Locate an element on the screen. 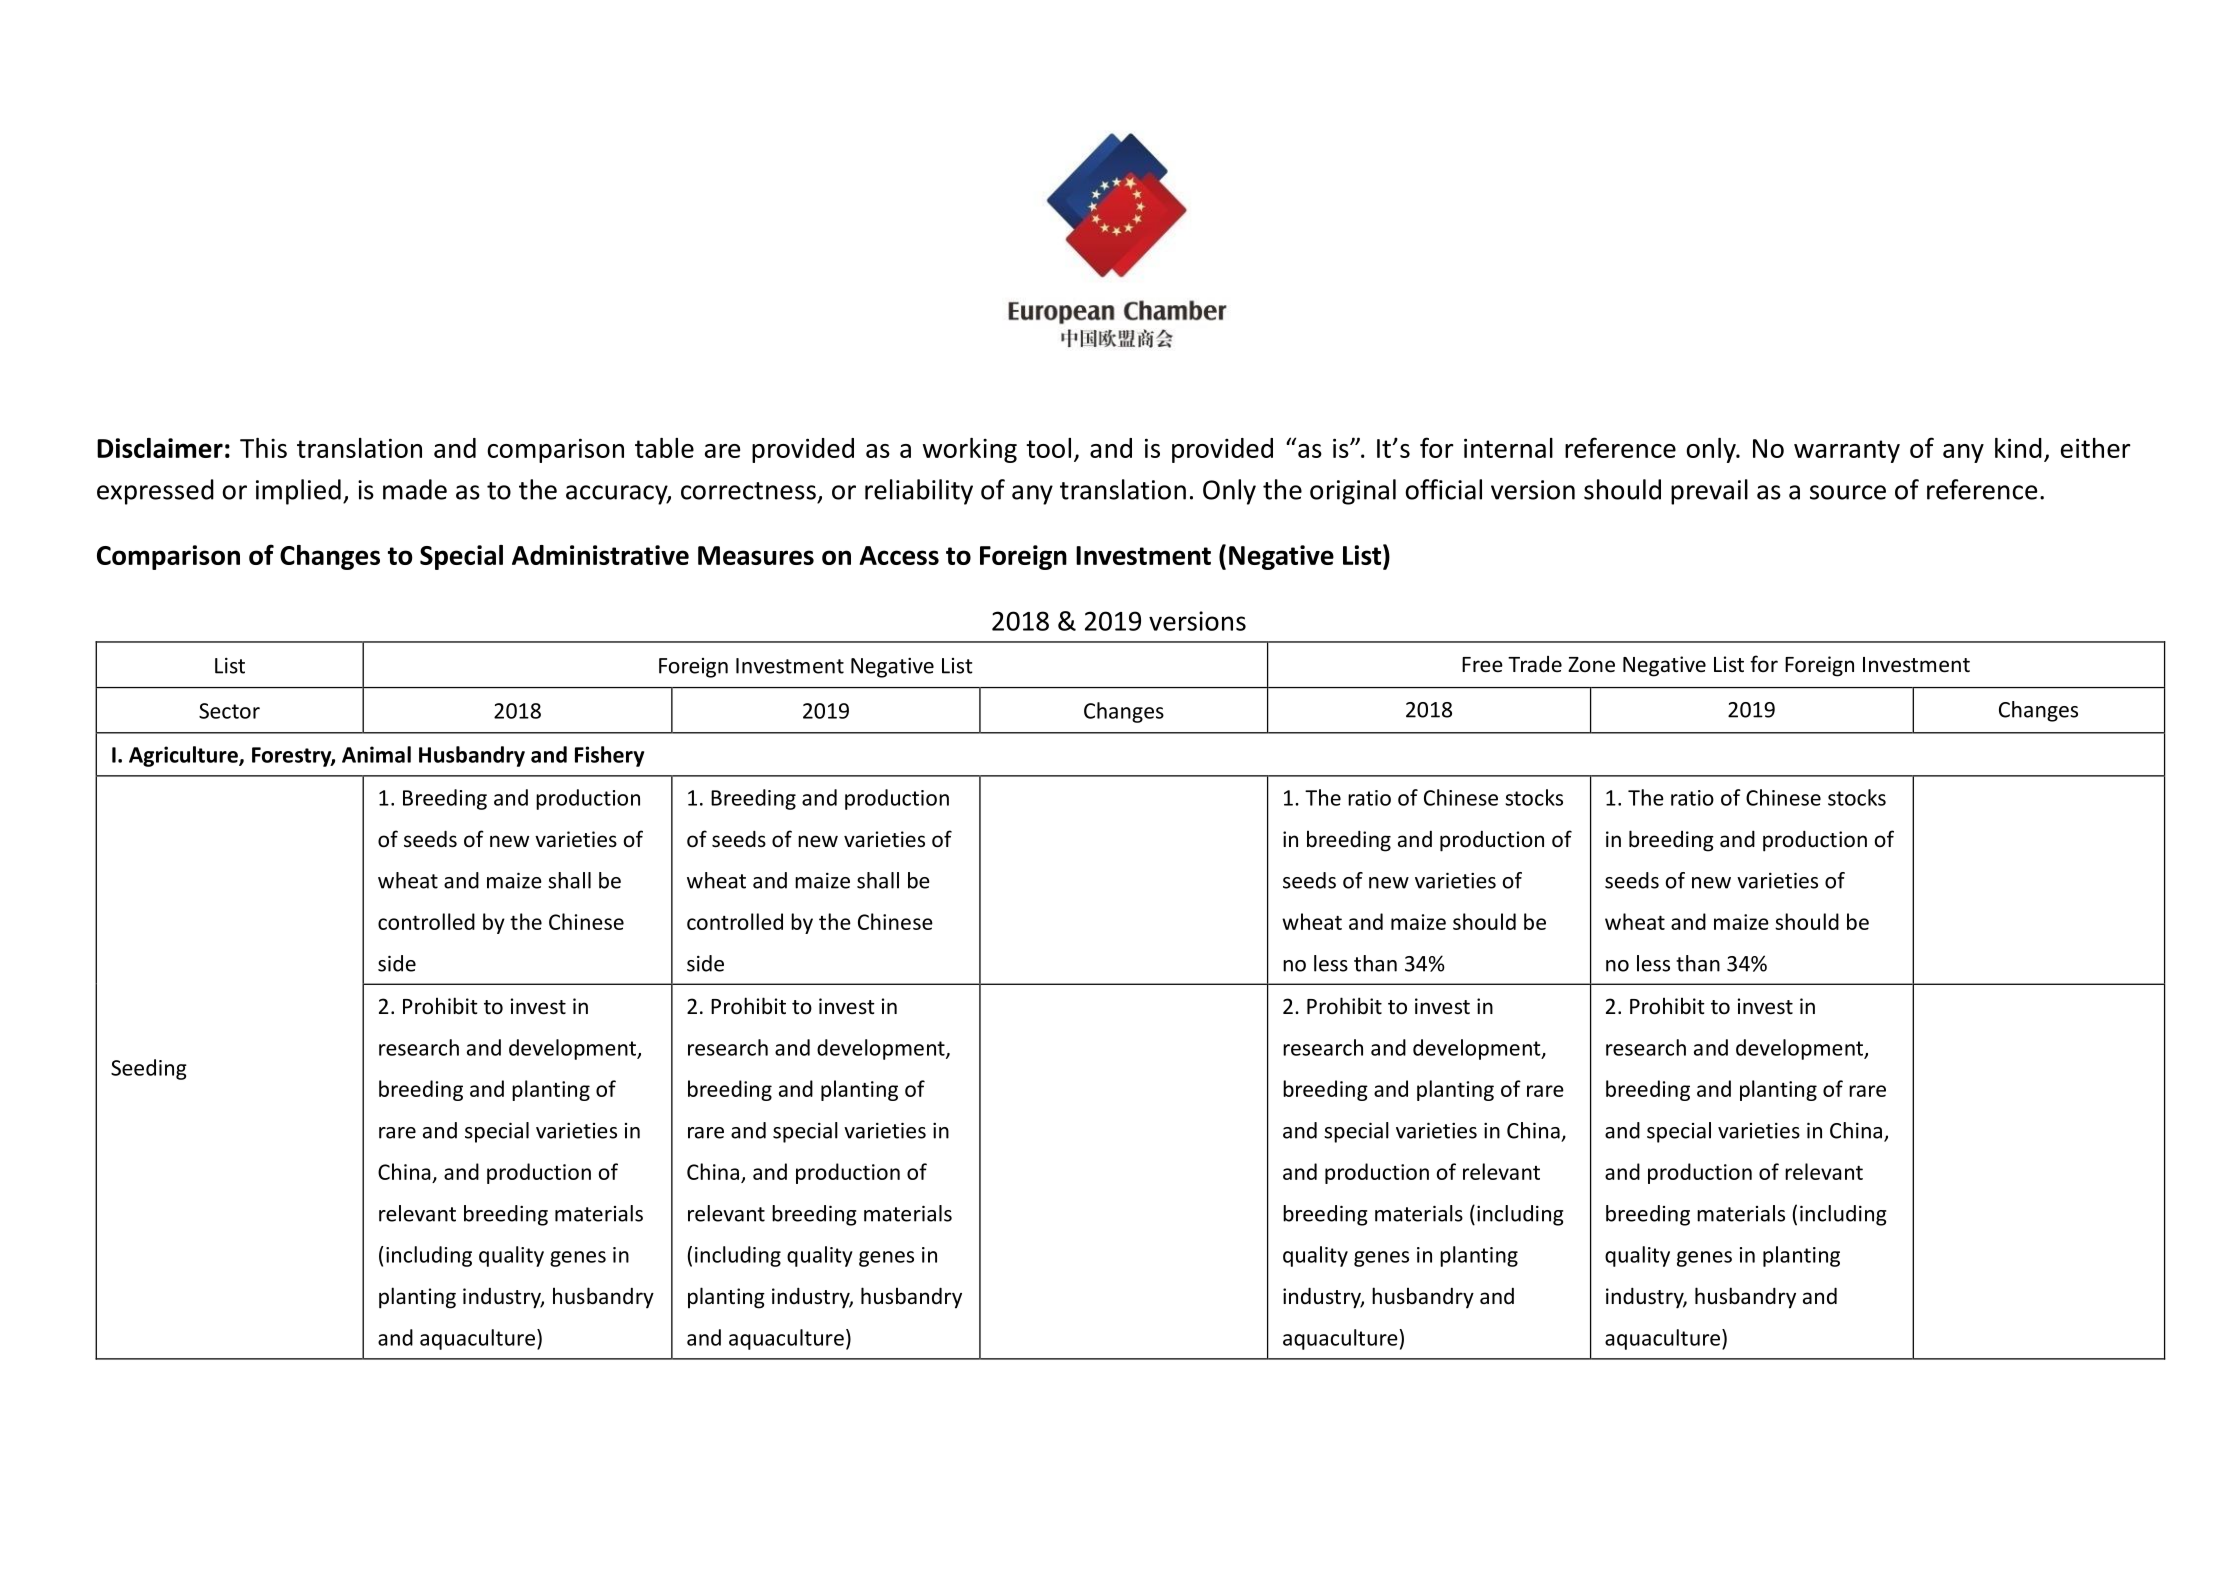 This screenshot has width=2237, height=1581. Trade is located at coordinates (1535, 664).
